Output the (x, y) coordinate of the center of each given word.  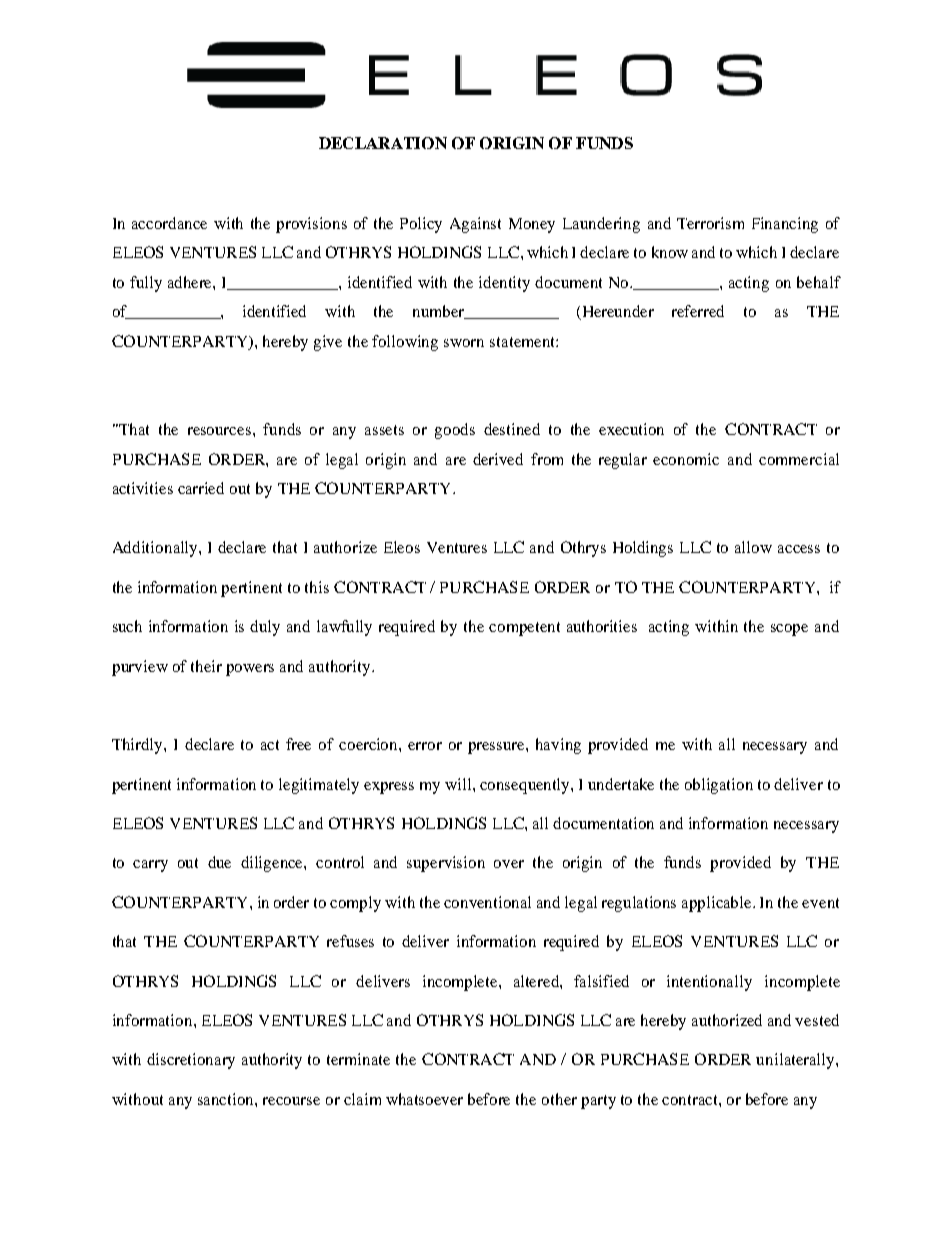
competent (524, 629)
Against (475, 225)
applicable (718, 904)
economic (686, 459)
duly (265, 628)
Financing (785, 225)
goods (455, 431)
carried (201, 488)
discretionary (191, 1061)
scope (789, 630)
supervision (446, 864)
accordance (169, 223)
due (219, 862)
